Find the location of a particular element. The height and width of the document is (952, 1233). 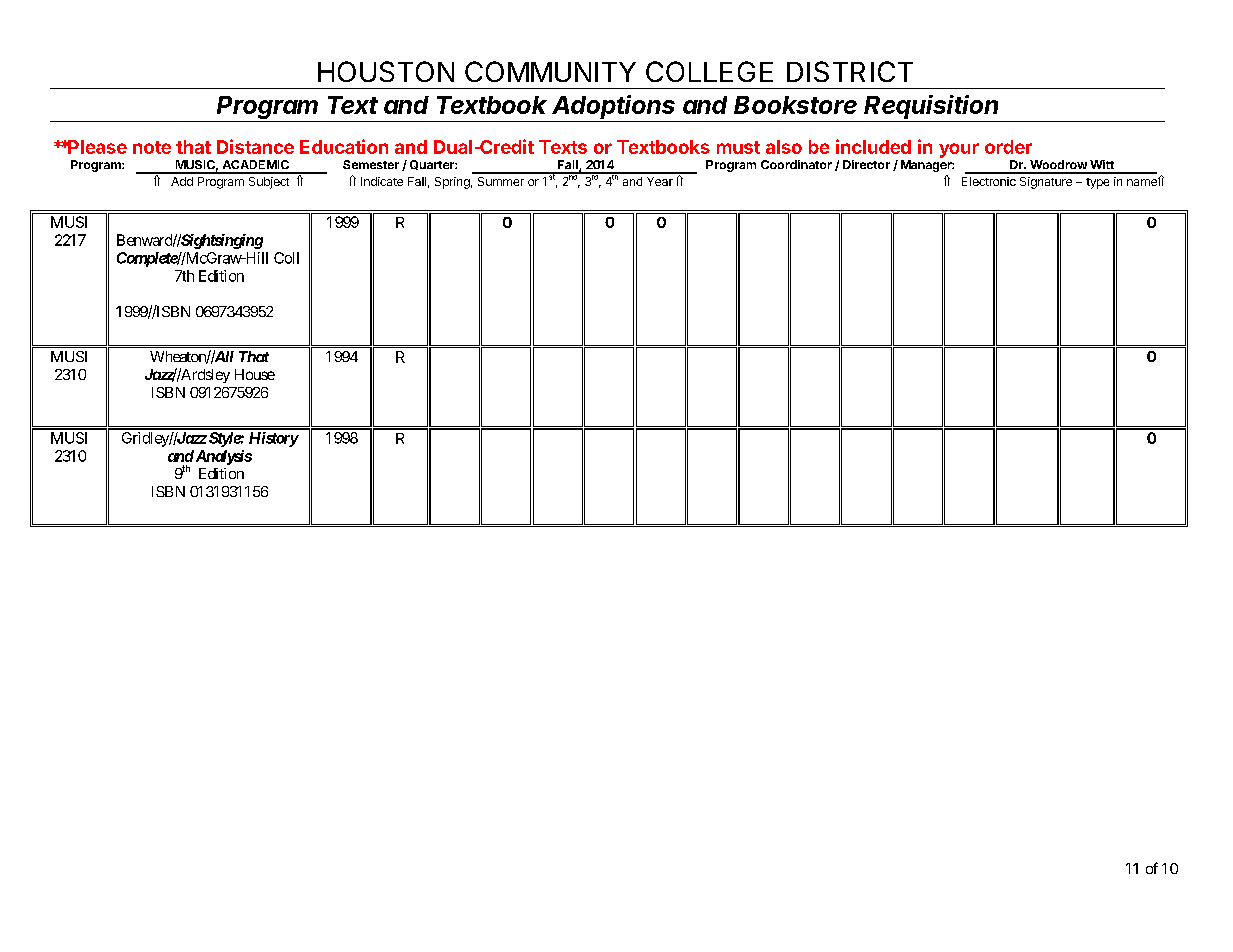

Indicate is located at coordinates (382, 181).
